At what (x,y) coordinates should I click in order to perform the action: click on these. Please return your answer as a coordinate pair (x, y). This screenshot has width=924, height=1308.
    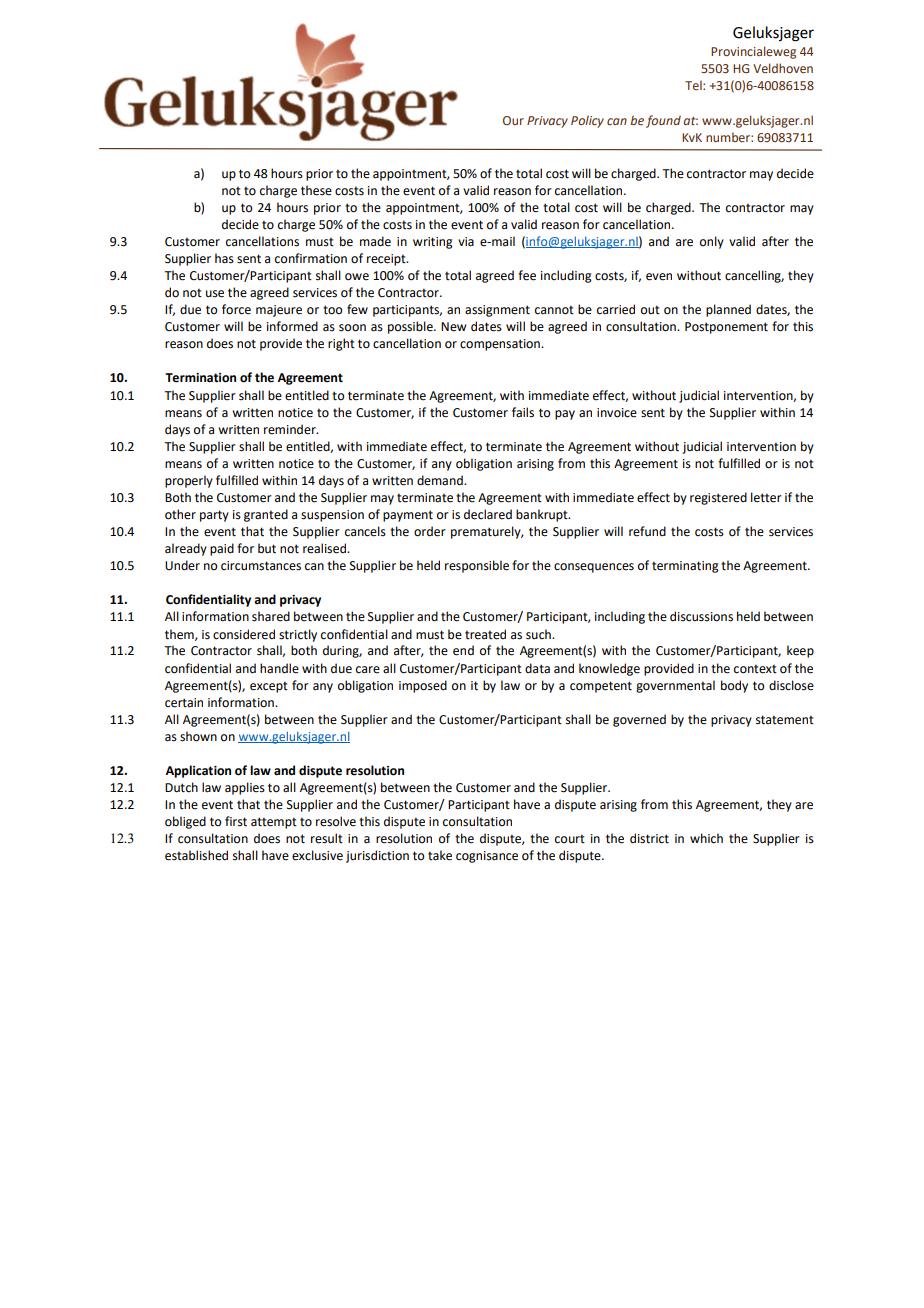
    Looking at the image, I should click on (316, 190).
